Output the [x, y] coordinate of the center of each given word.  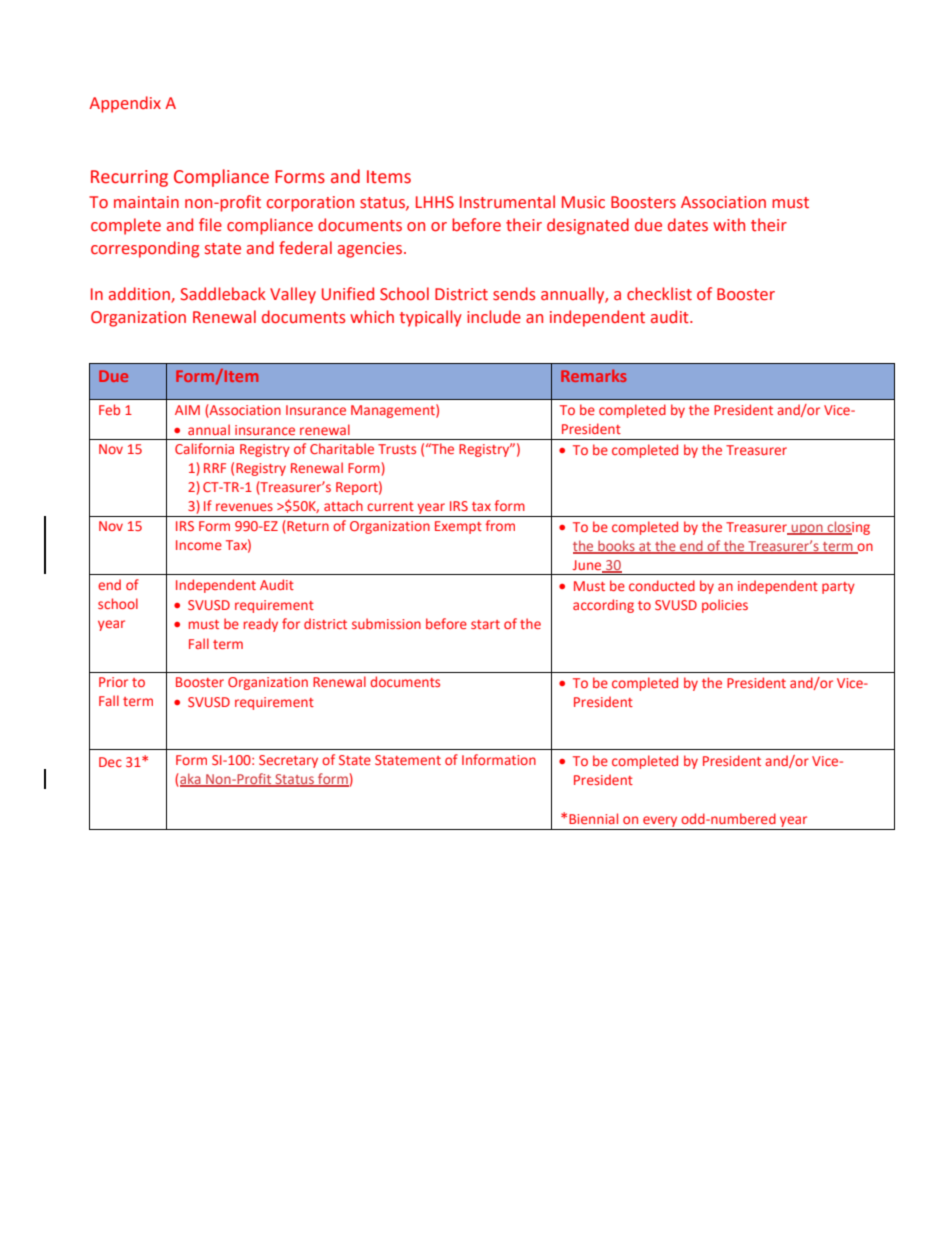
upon [807, 529]
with [729, 225]
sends [514, 294]
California [204, 448]
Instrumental [507, 202]
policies [725, 606]
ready [261, 625]
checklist [659, 294]
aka [190, 779]
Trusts [397, 449]
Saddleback [223, 294]
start [485, 624]
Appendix [125, 104]
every [660, 823]
